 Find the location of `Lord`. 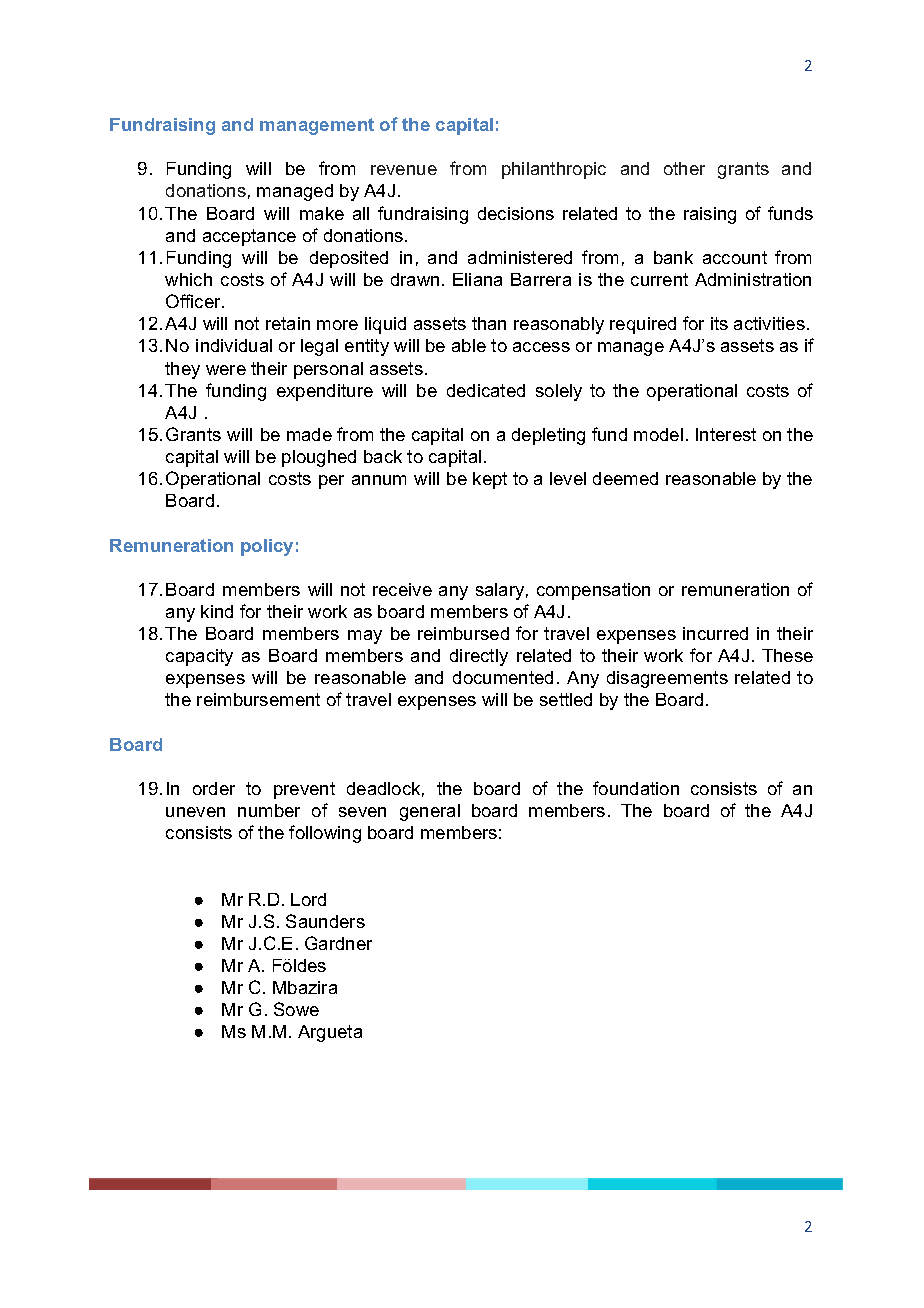

Lord is located at coordinates (308, 899).
